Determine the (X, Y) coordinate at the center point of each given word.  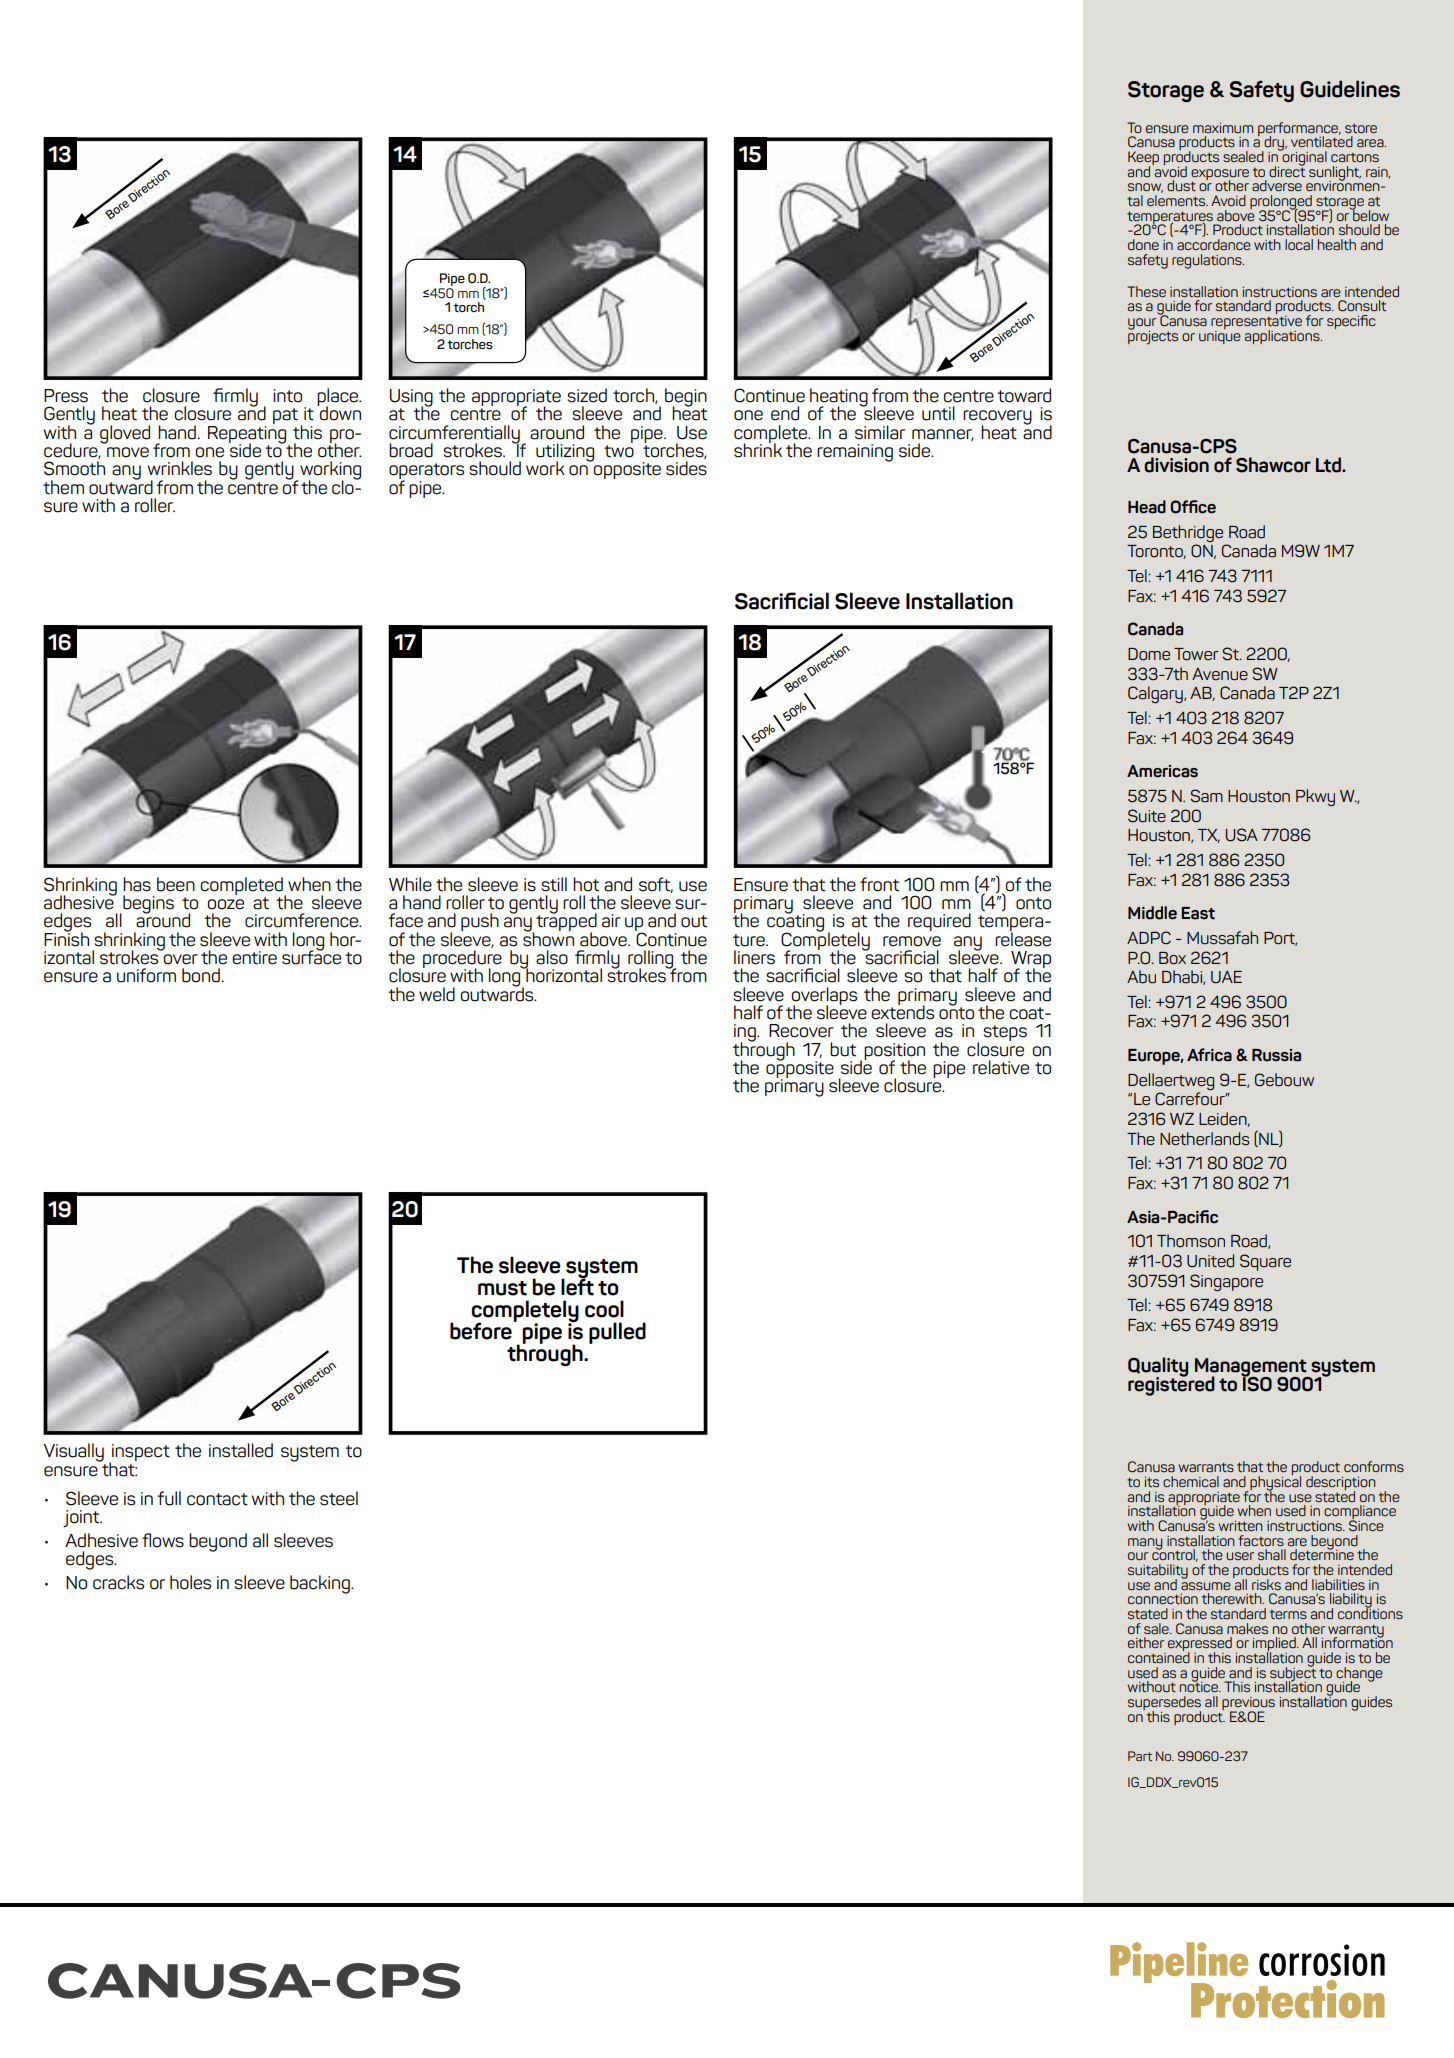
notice (1200, 1686)
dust (1181, 185)
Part (1140, 1756)
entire (254, 958)
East (1198, 913)
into (287, 396)
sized (587, 395)
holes (190, 1582)
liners (754, 957)
